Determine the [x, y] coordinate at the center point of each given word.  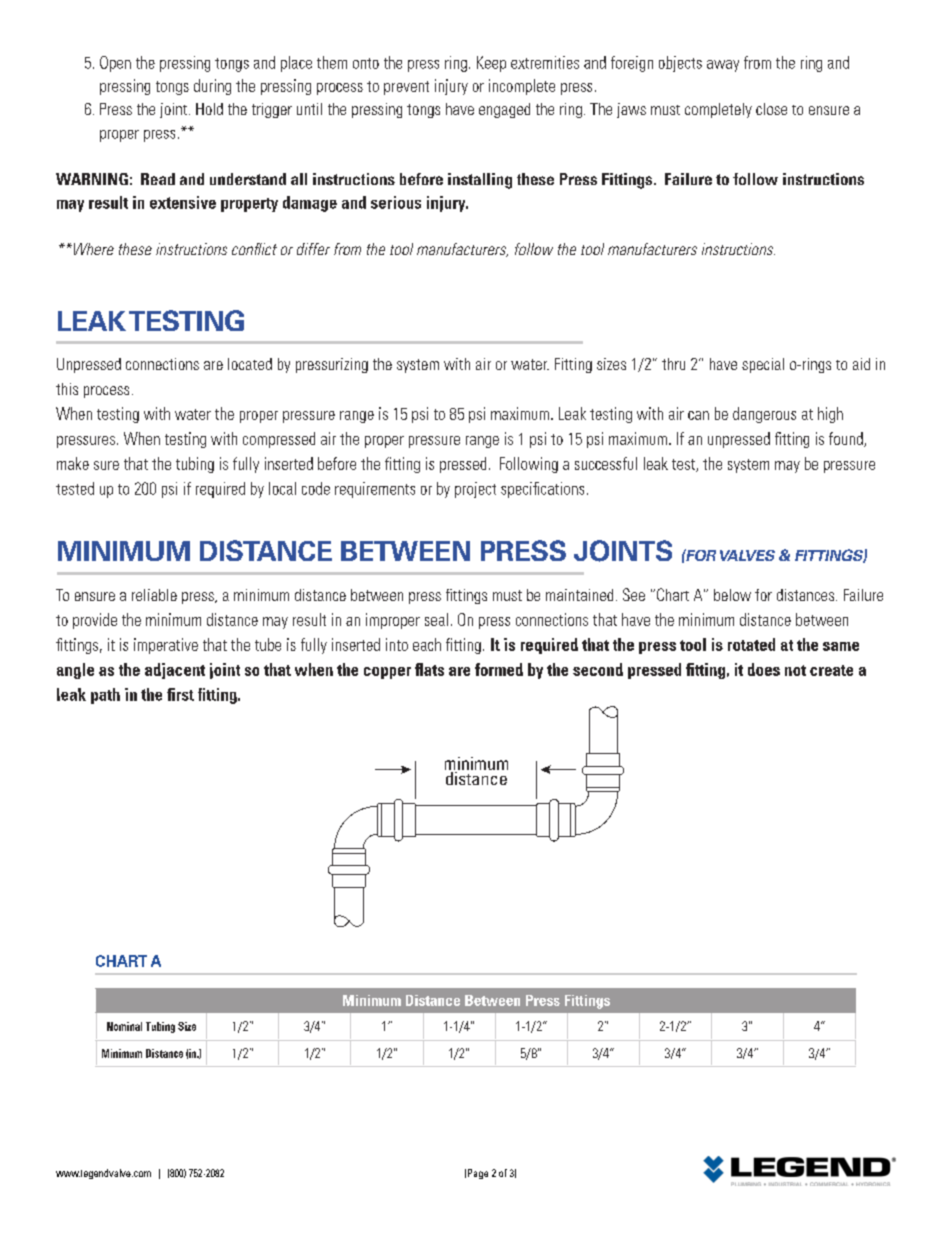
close [771, 109]
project [475, 490]
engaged [504, 110]
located [250, 364]
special [763, 365]
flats [429, 669]
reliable [154, 595]
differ [313, 249]
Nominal [124, 1026]
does [764, 669]
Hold [209, 109]
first [180, 694]
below [732, 595]
